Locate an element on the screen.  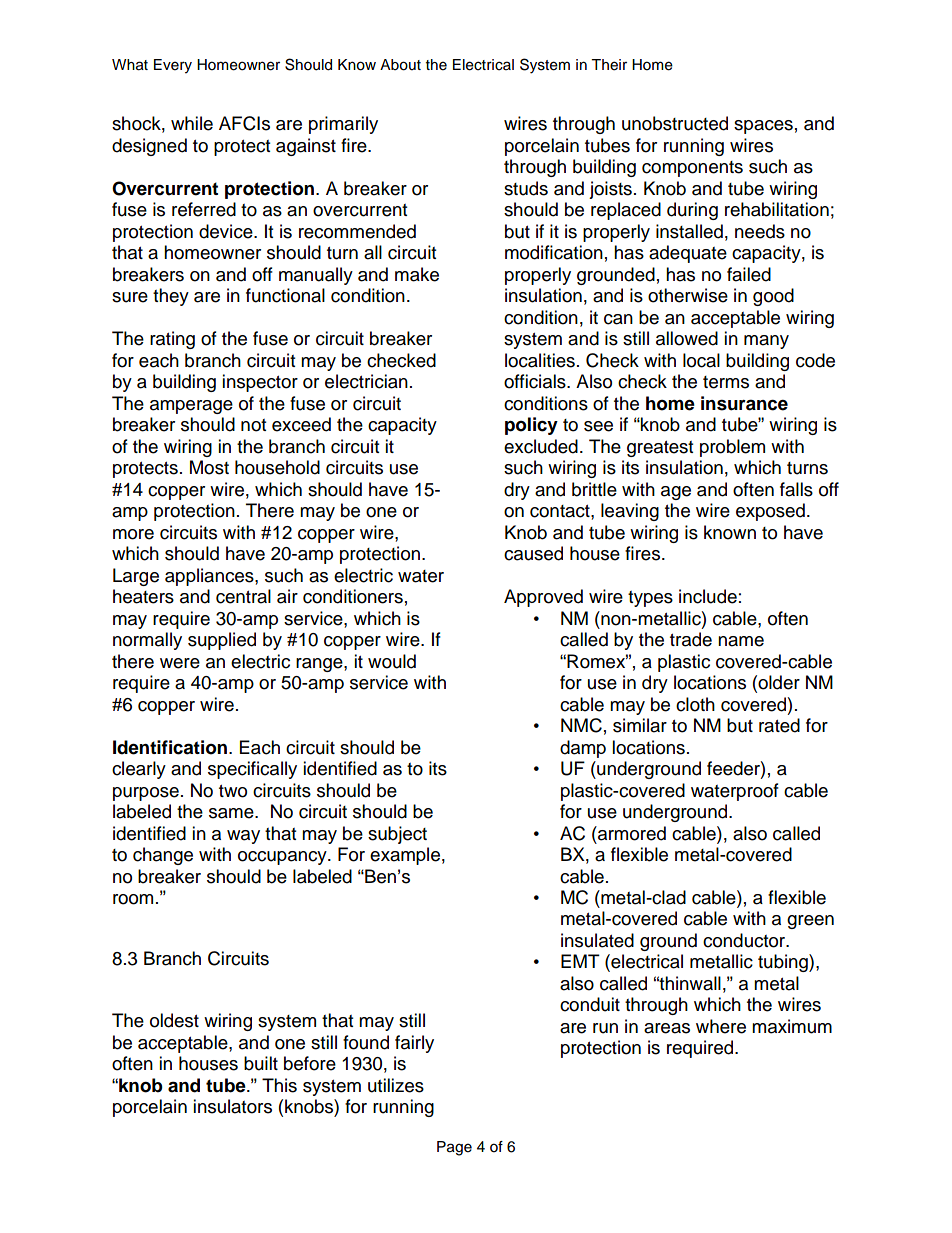
spaces is located at coordinates (763, 127).
